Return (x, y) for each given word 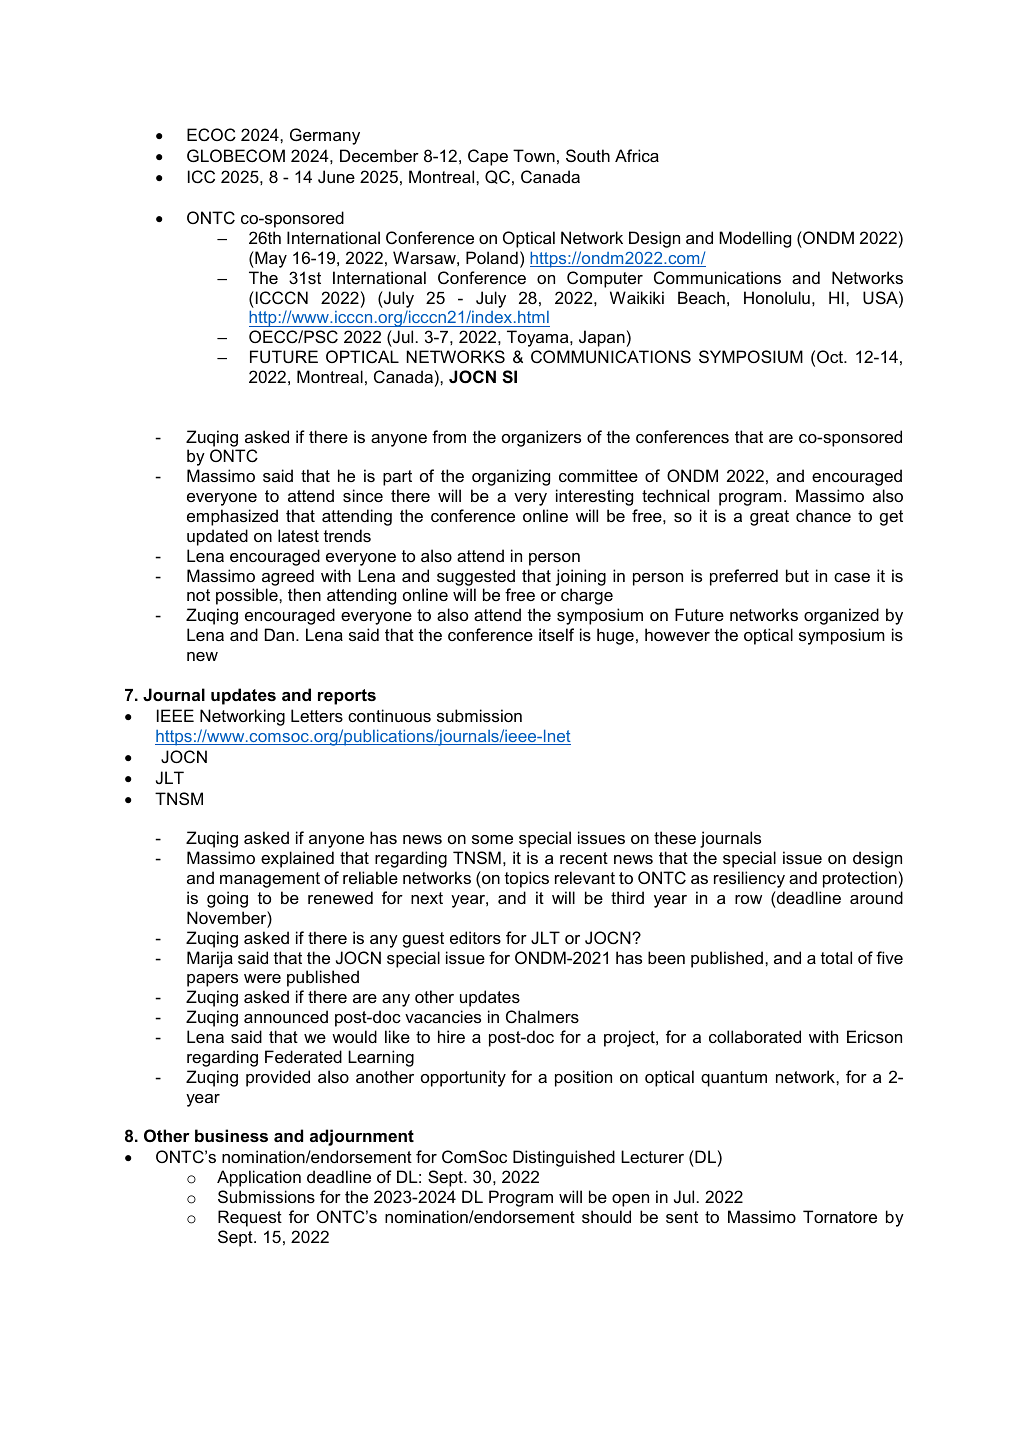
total (836, 957)
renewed (340, 897)
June (336, 176)
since (363, 495)
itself (556, 634)
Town (534, 155)
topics (527, 879)
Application (259, 1178)
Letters (317, 715)
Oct (831, 356)
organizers (541, 438)
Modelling (755, 239)
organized (841, 616)
